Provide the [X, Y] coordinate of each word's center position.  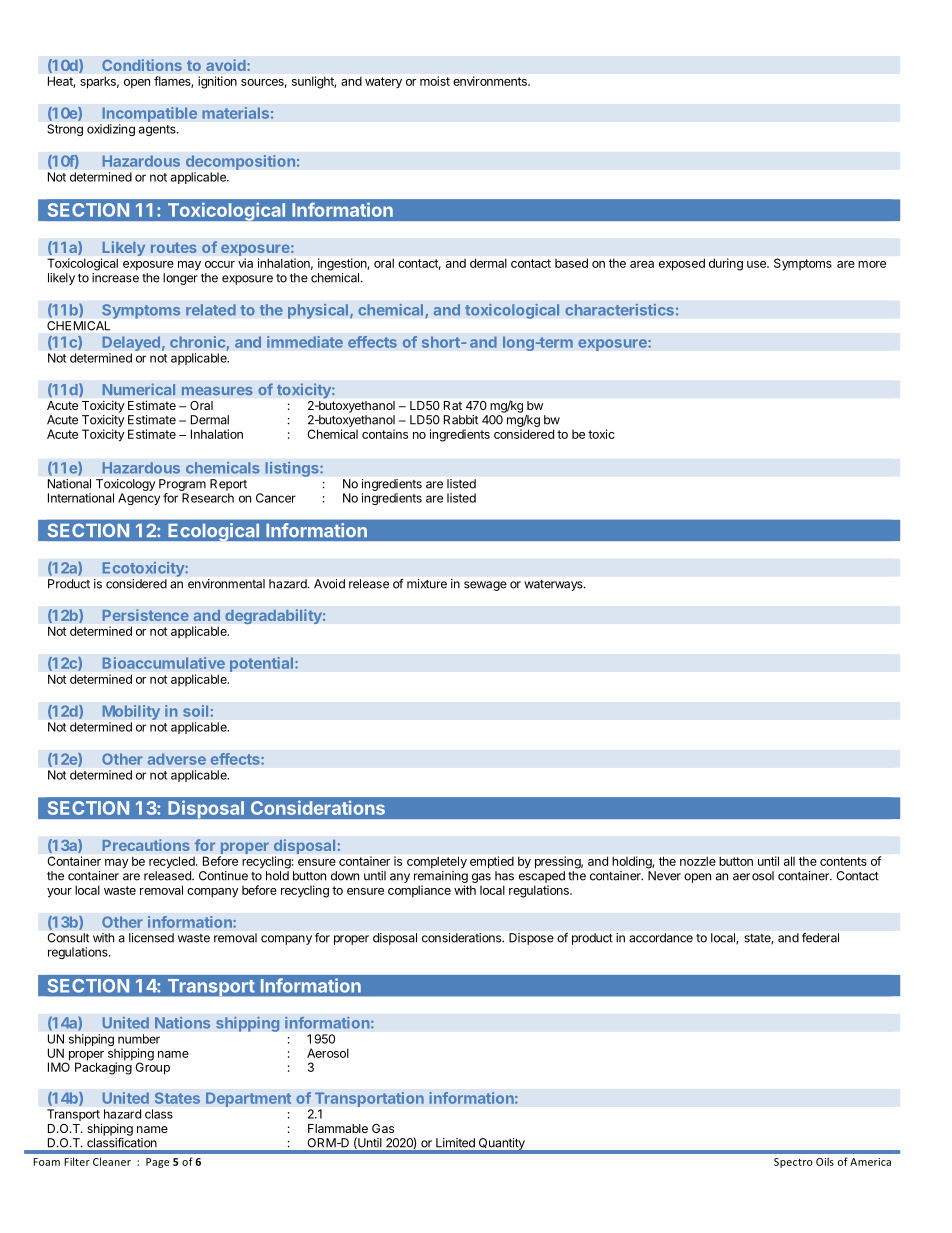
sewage [485, 586]
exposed [682, 264]
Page [157, 1163]
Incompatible [149, 114]
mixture [427, 584]
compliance [419, 891]
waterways [554, 585]
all [789, 861]
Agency [139, 499]
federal [820, 938]
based [571, 263]
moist [435, 81]
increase [115, 278]
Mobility [131, 714]
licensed [151, 938]
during [726, 264]
